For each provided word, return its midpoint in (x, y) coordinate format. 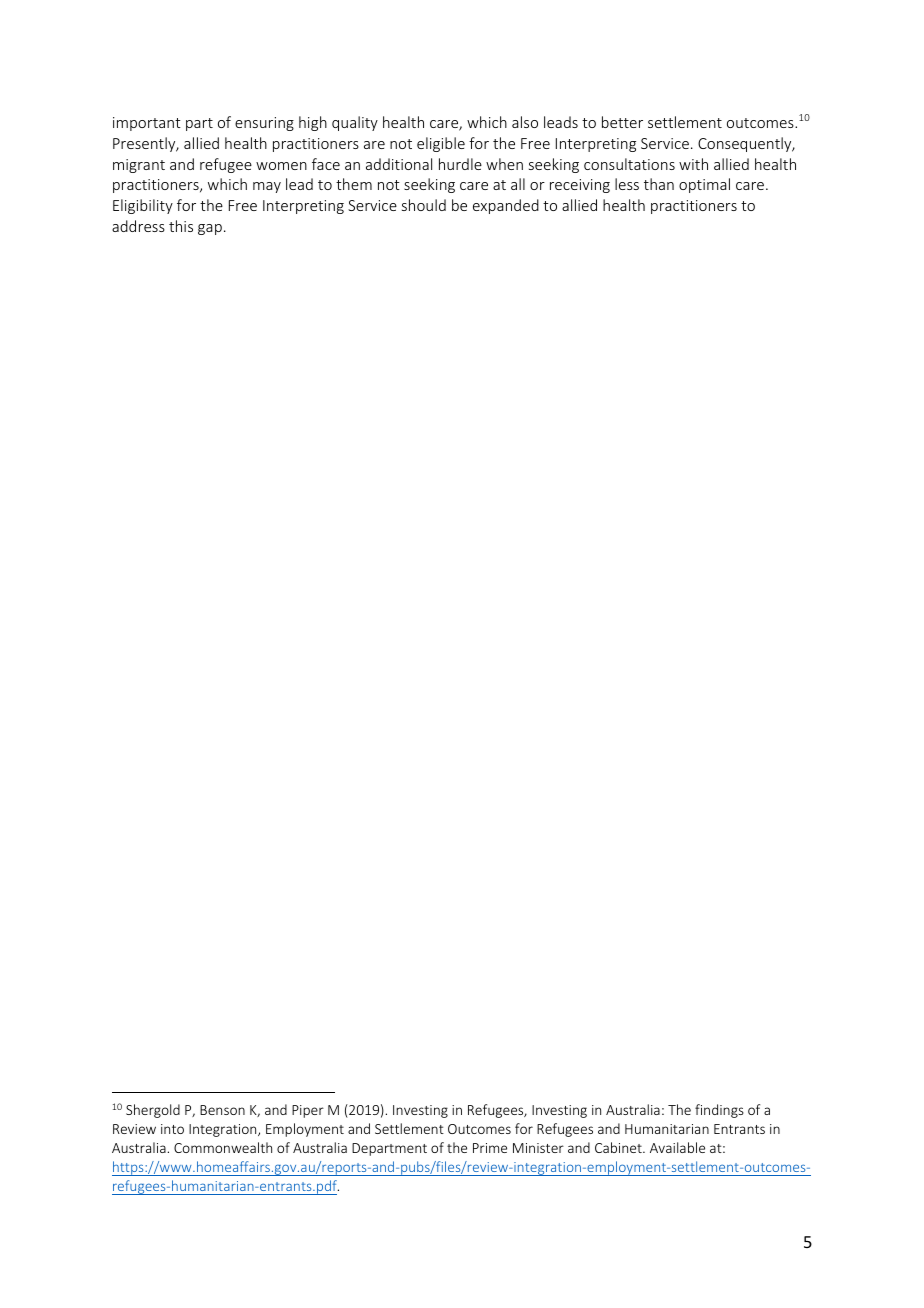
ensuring (264, 124)
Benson (222, 1110)
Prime (490, 1148)
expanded (506, 206)
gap (210, 229)
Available (677, 1147)
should (424, 205)
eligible (441, 144)
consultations (629, 164)
